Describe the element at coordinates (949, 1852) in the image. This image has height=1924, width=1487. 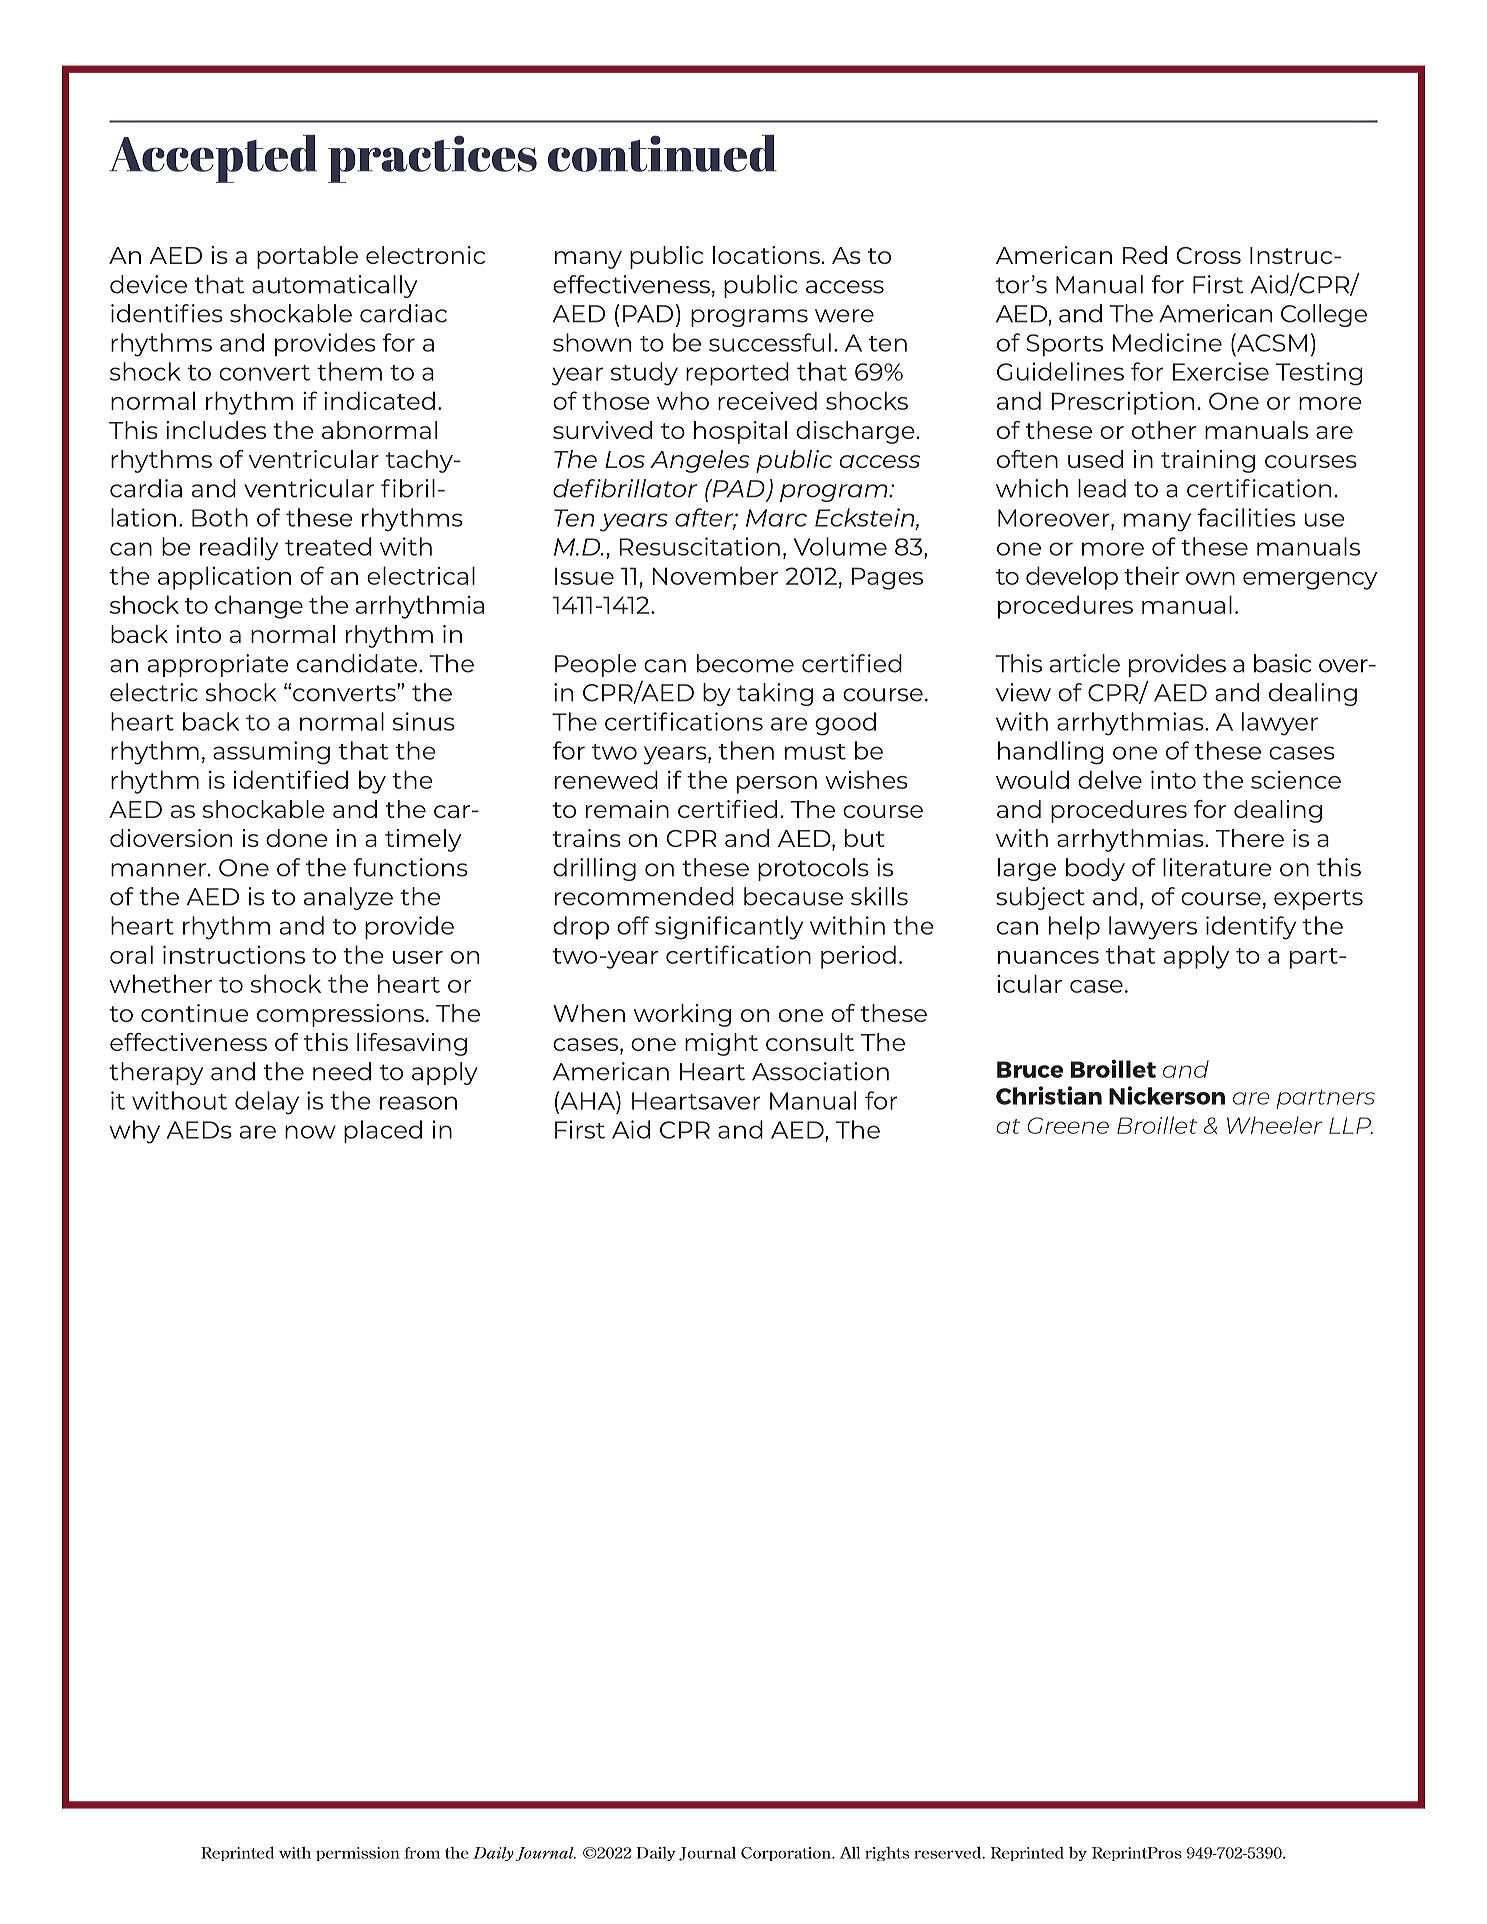
I see `reserved` at that location.
